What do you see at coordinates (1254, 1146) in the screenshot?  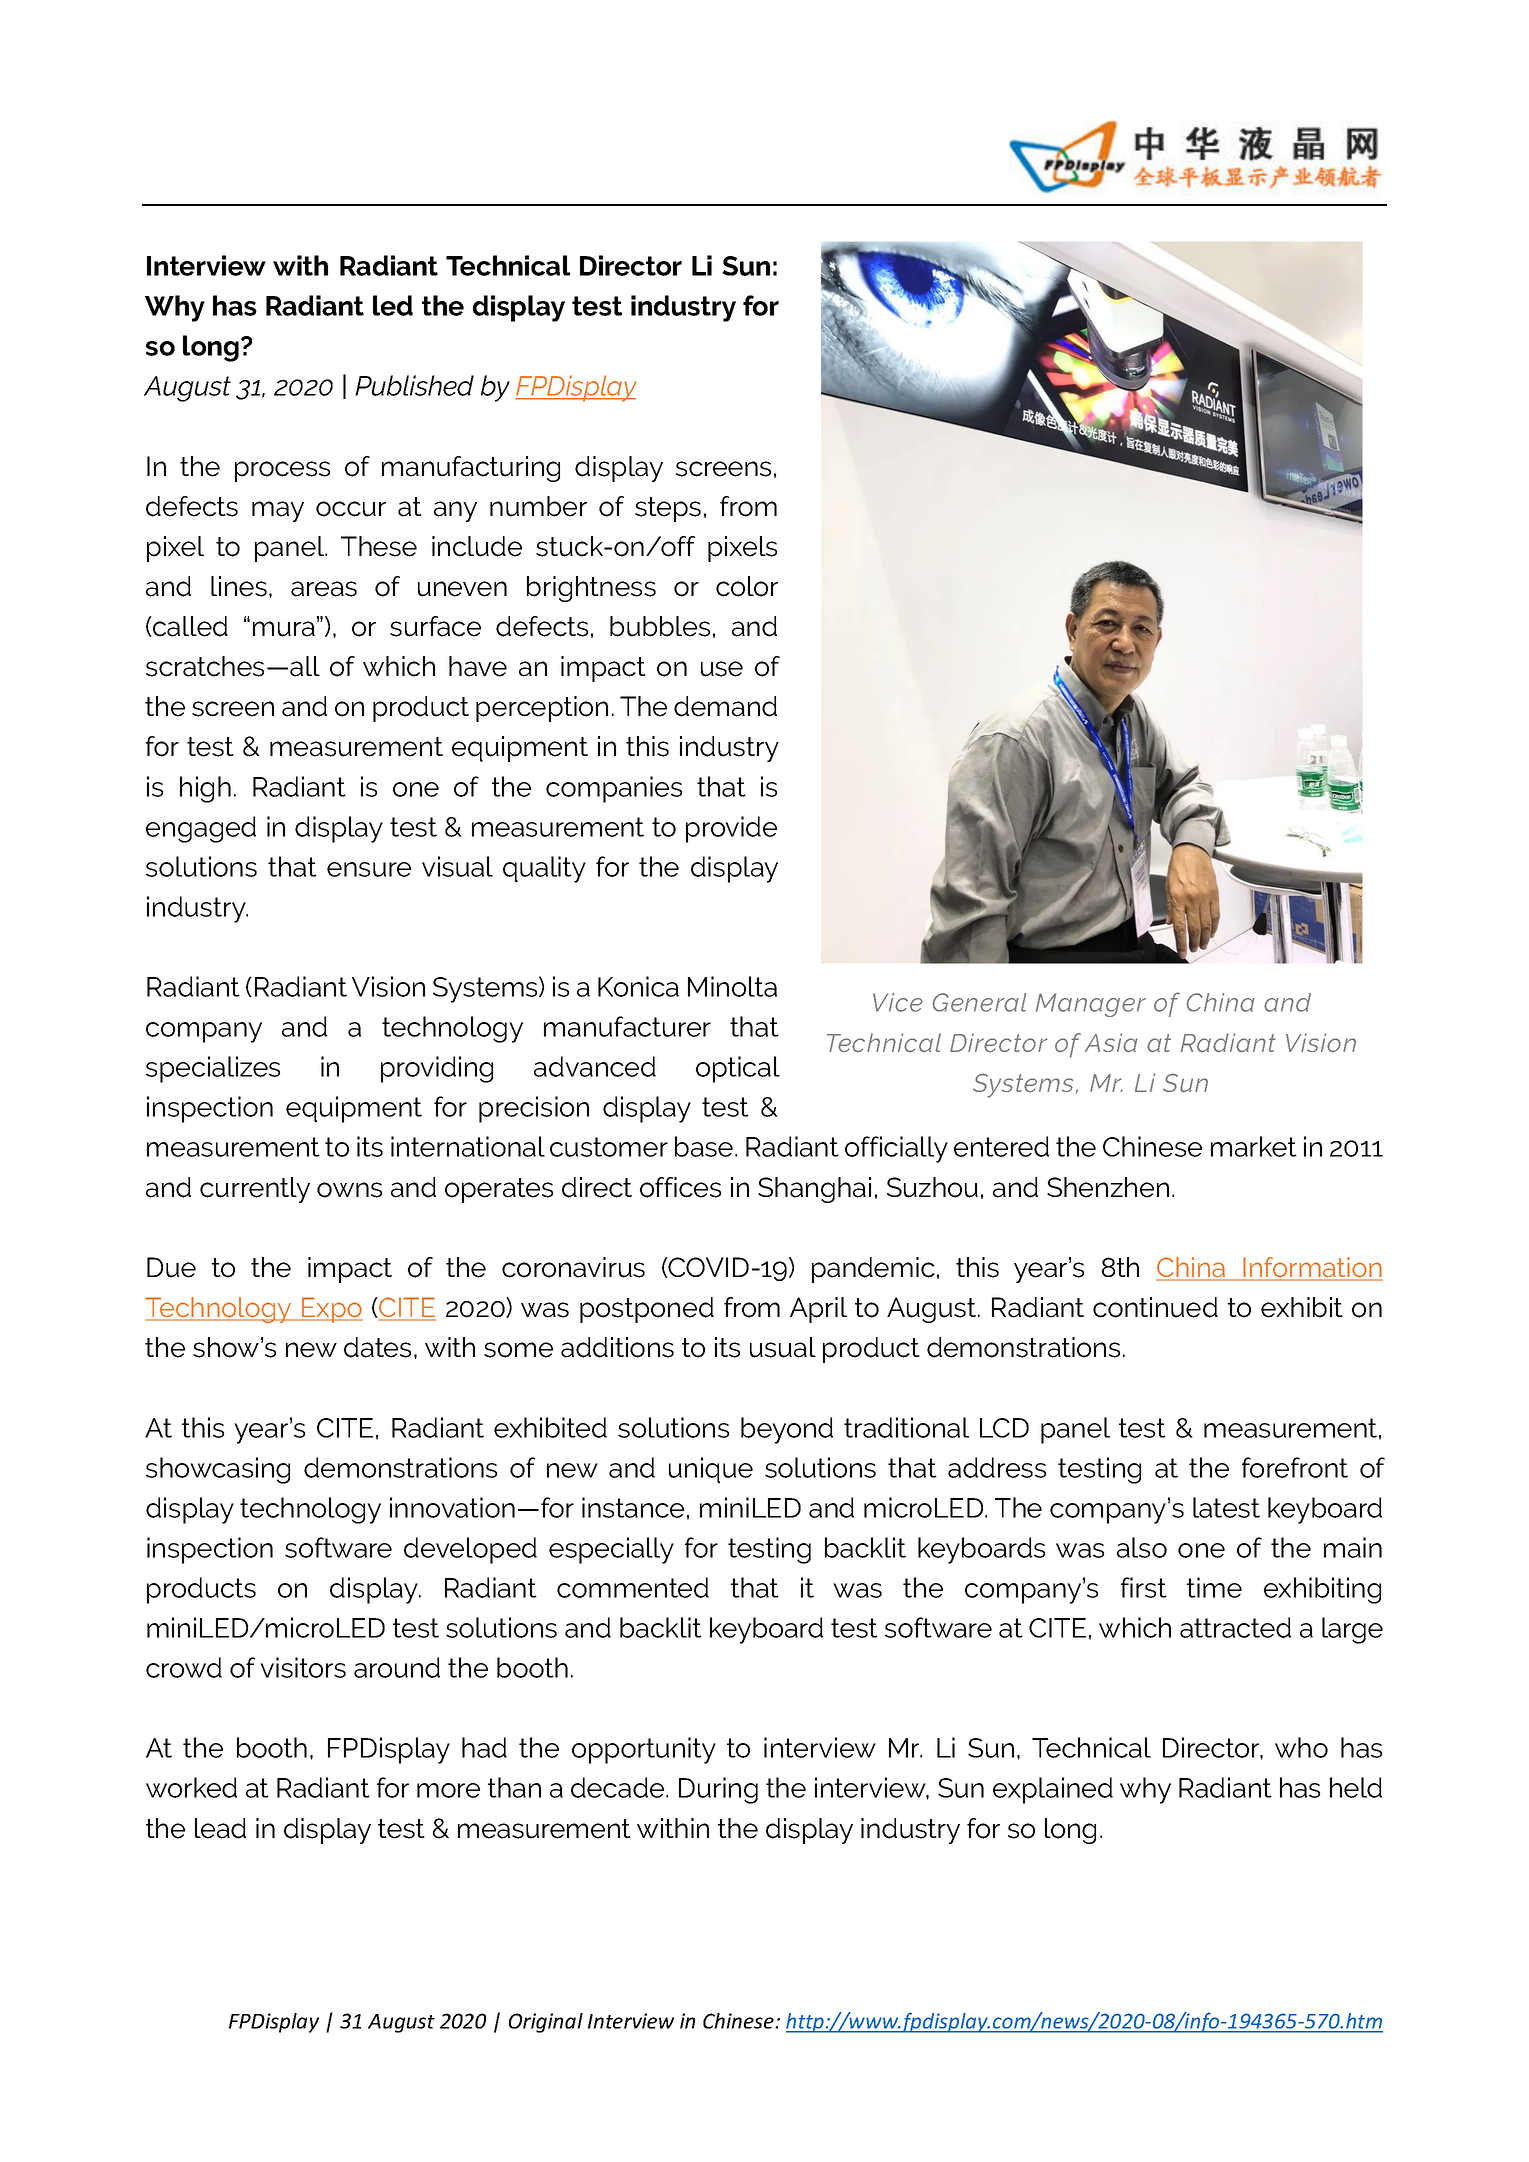 I see `market` at bounding box center [1254, 1146].
